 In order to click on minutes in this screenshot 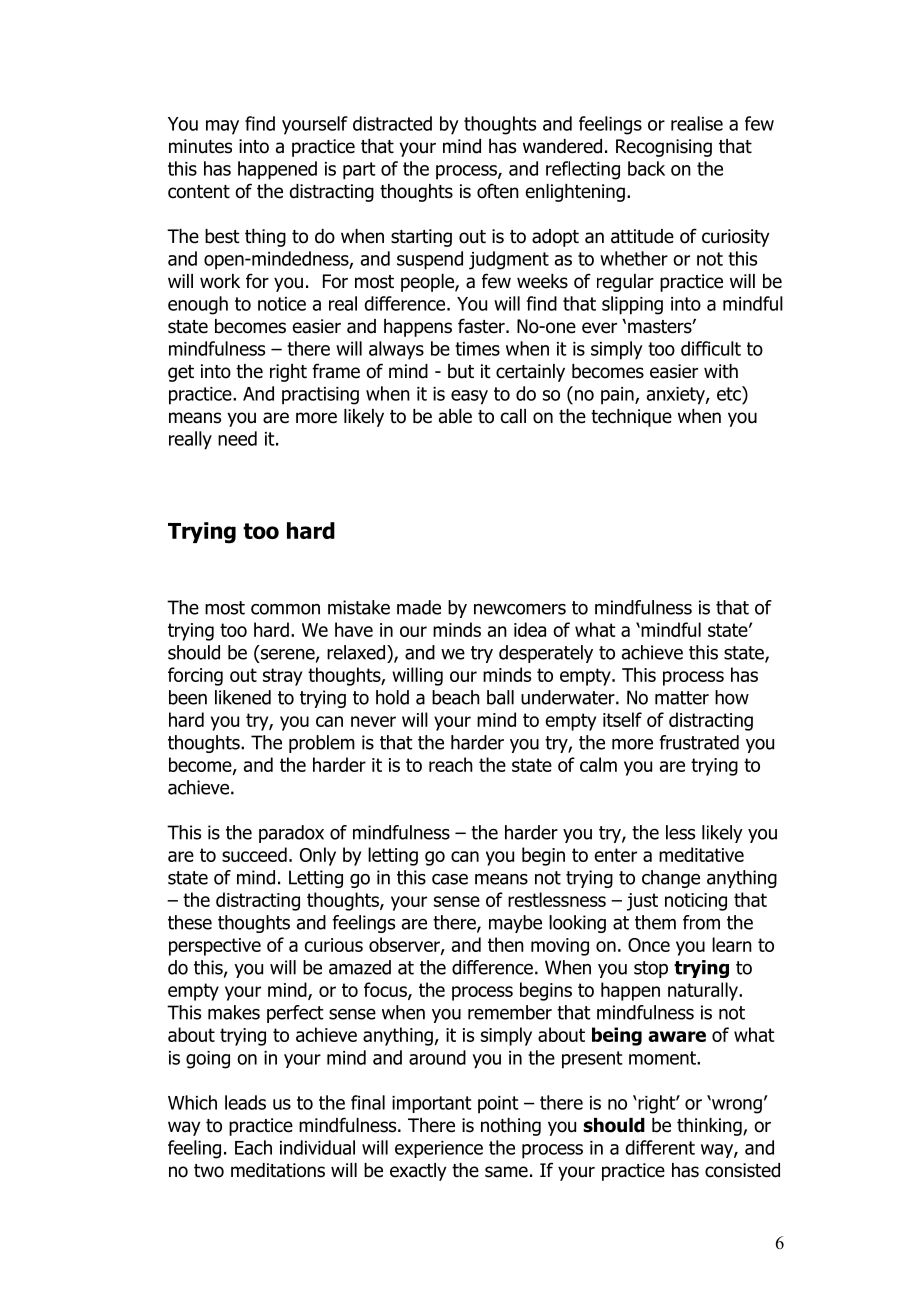, I will do `click(200, 146)`.
